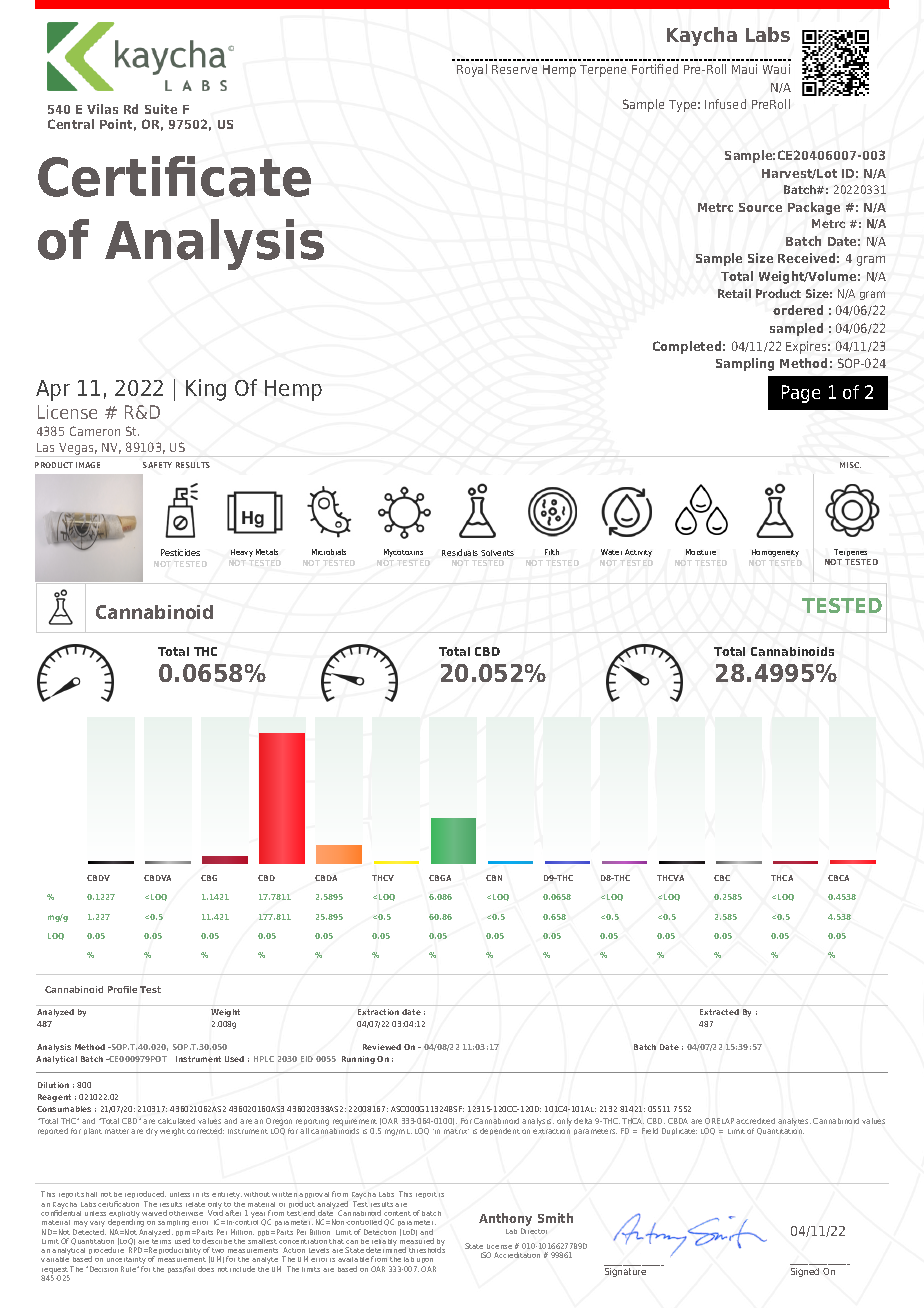 The image size is (924, 1308). I want to click on Royal, so click(472, 70).
